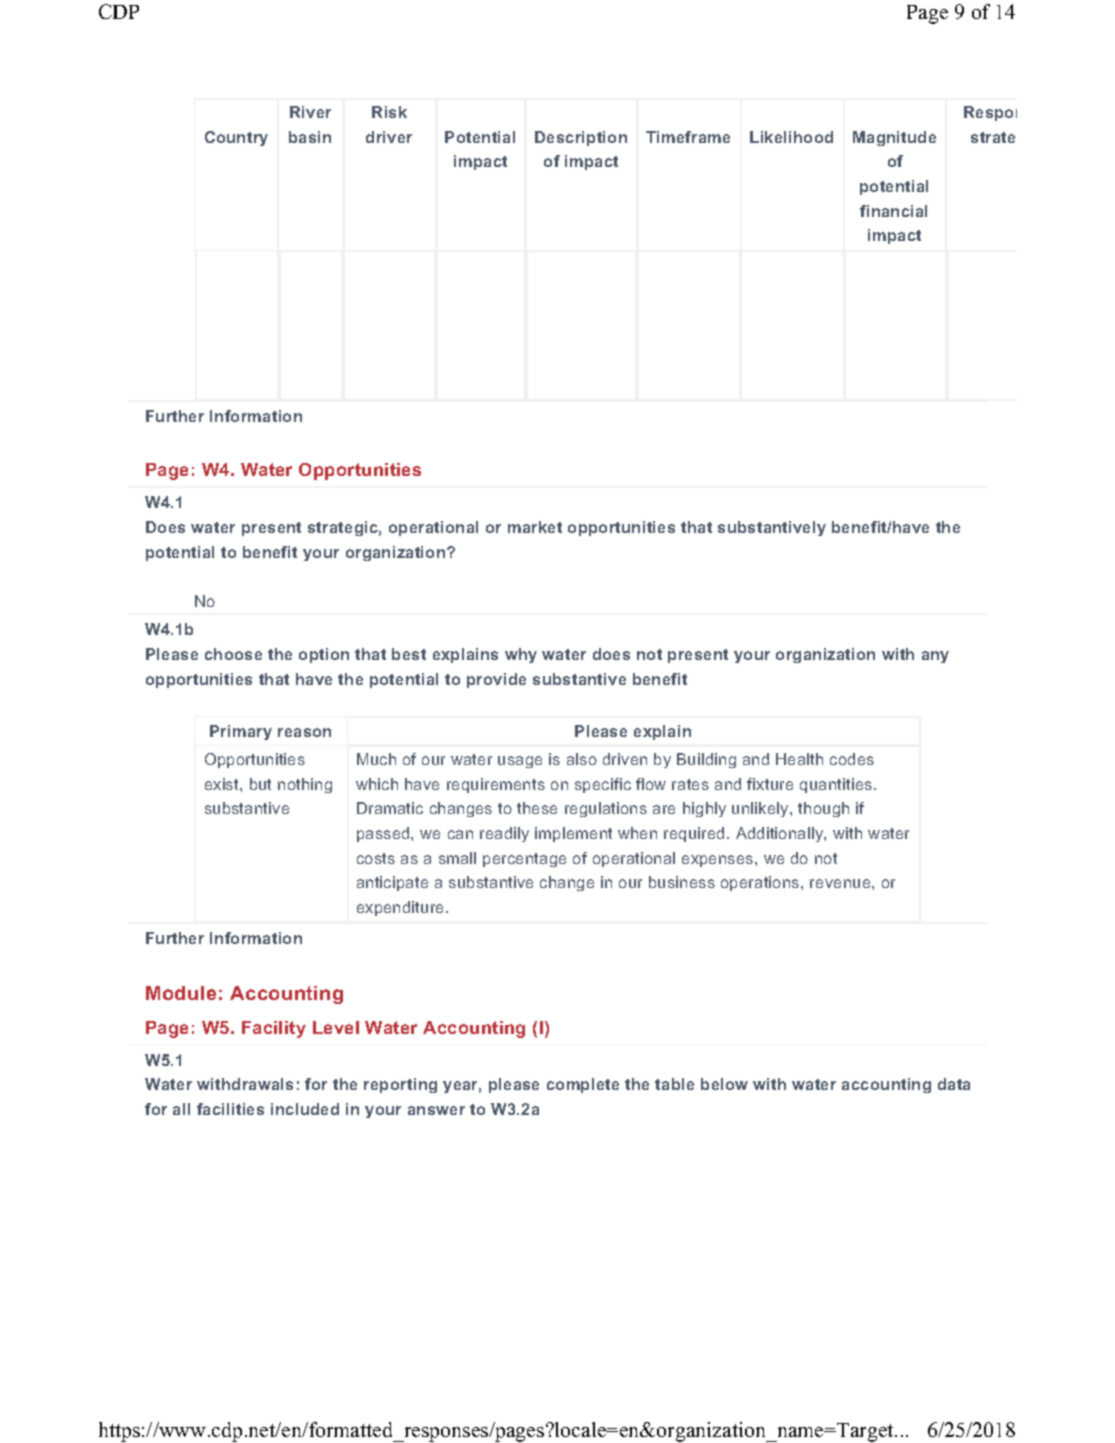 Image resolution: width=1115 pixels, height=1443 pixels. What do you see at coordinates (581, 138) in the screenshot?
I see `Description` at bounding box center [581, 138].
